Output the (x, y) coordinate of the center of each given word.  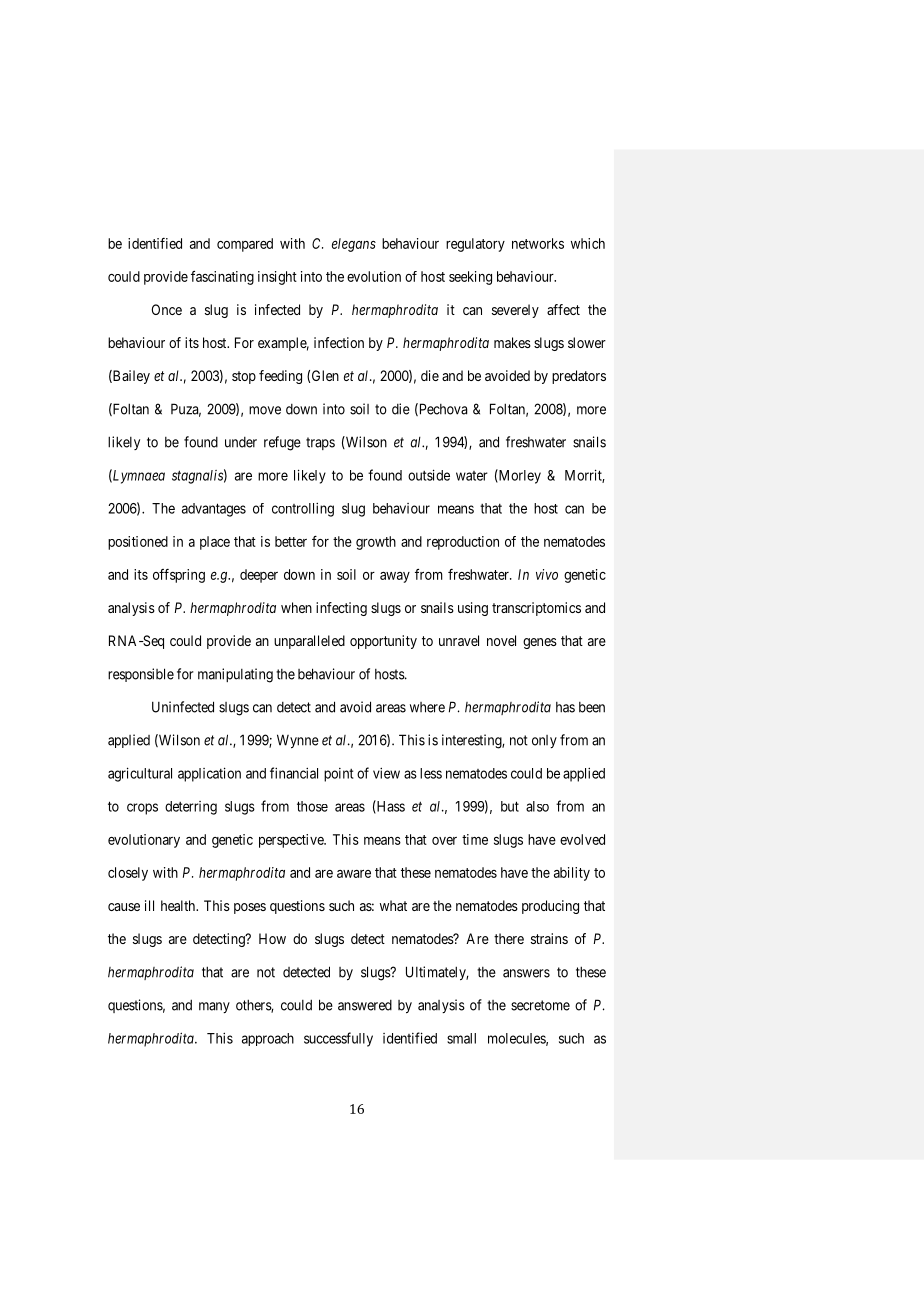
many (214, 1007)
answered (365, 1005)
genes (540, 643)
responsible (141, 675)
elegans (354, 245)
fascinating (222, 278)
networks (538, 243)
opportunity (383, 642)
